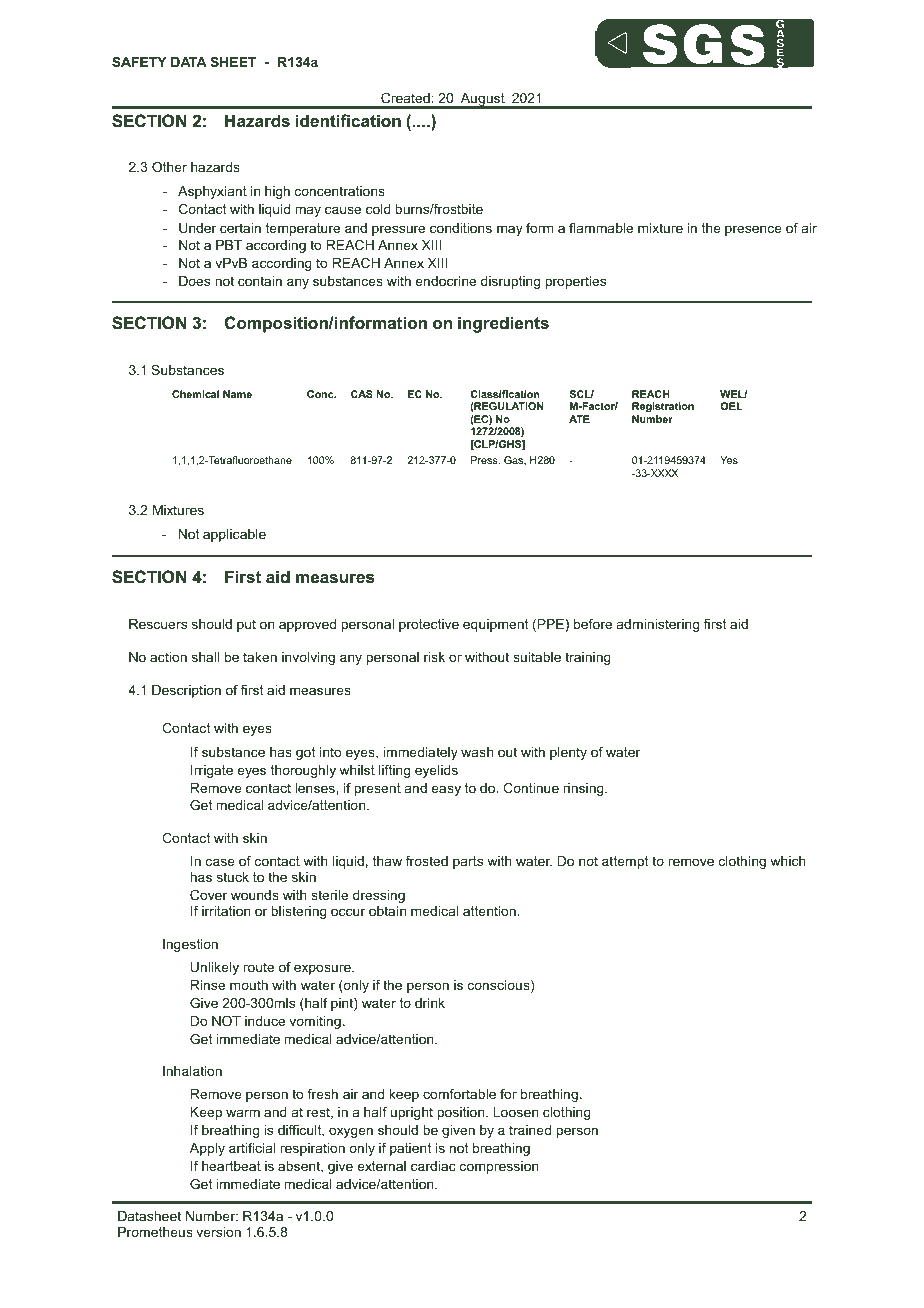  I want to click on which, so click(788, 861).
